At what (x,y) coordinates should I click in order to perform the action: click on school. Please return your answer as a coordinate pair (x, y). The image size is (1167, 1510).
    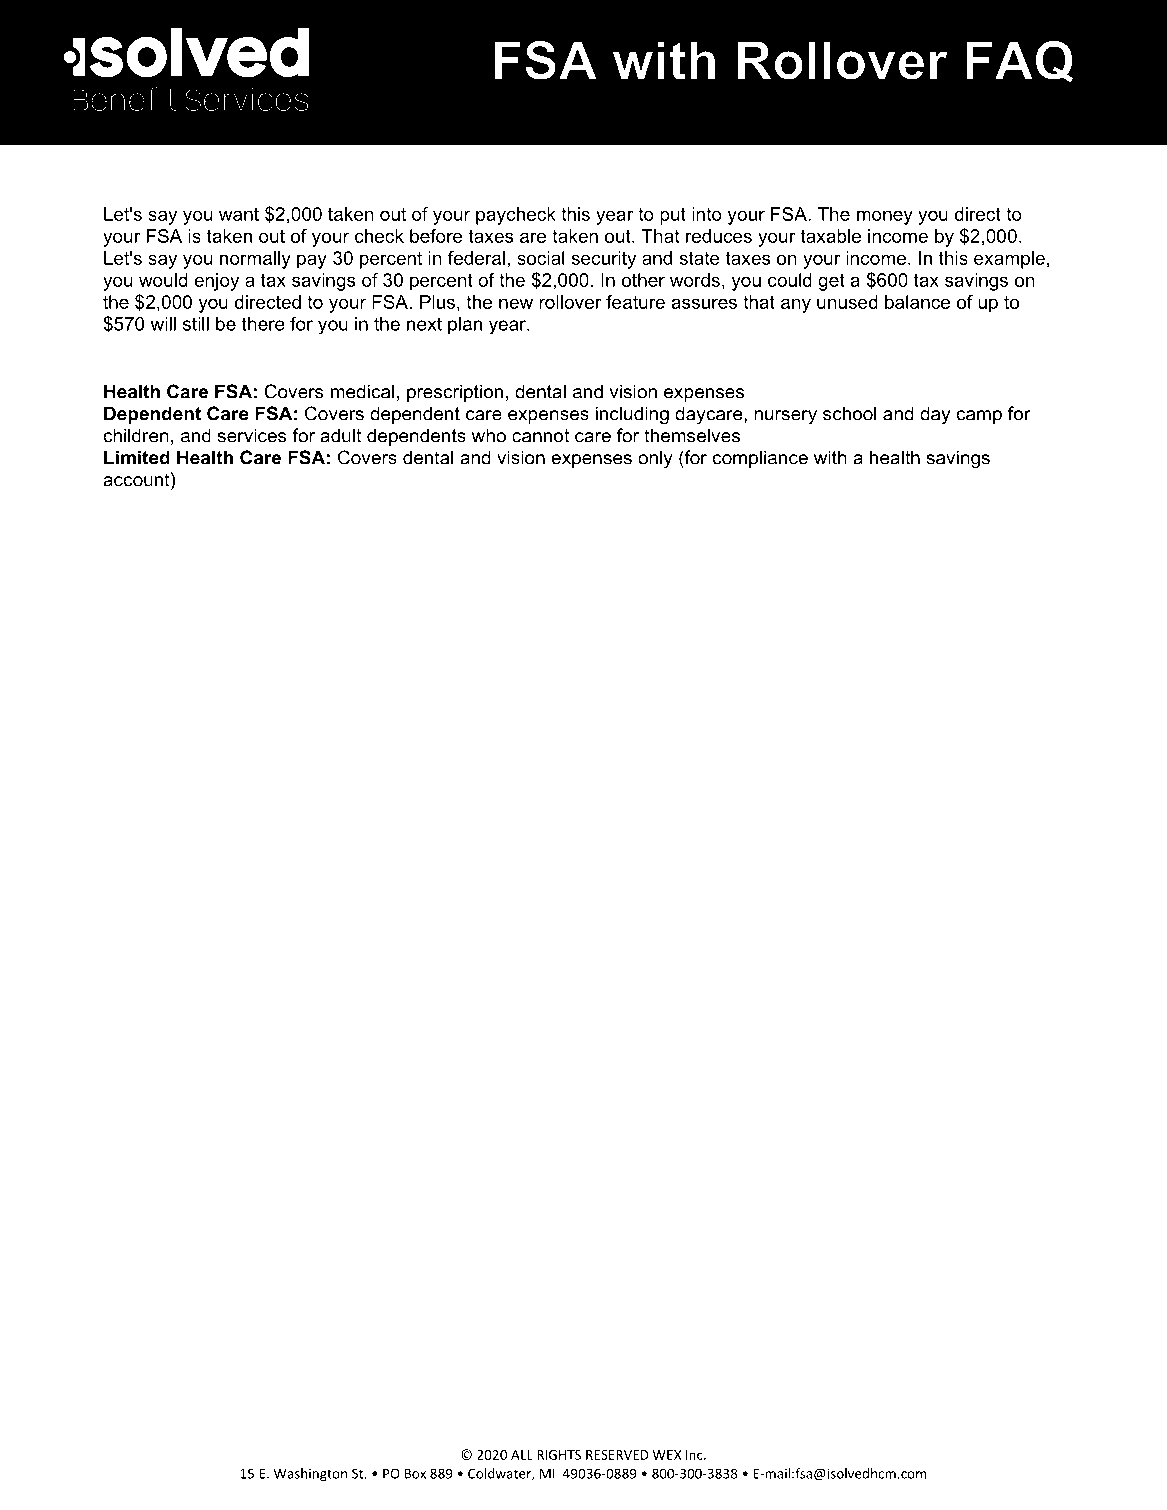
    Looking at the image, I should click on (849, 413).
